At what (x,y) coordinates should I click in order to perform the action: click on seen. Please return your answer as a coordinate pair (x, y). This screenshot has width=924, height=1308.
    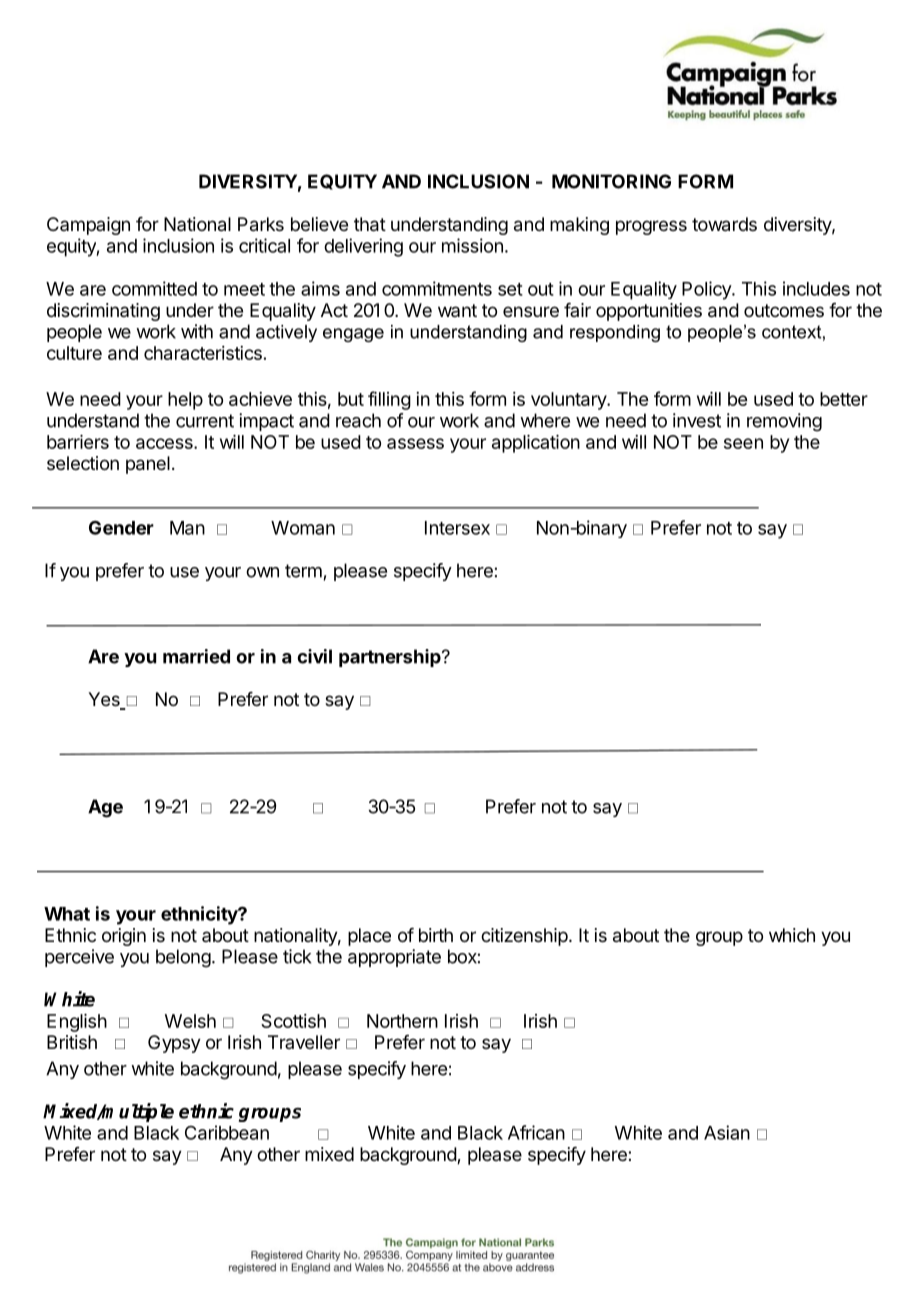
    Looking at the image, I should click on (743, 443).
